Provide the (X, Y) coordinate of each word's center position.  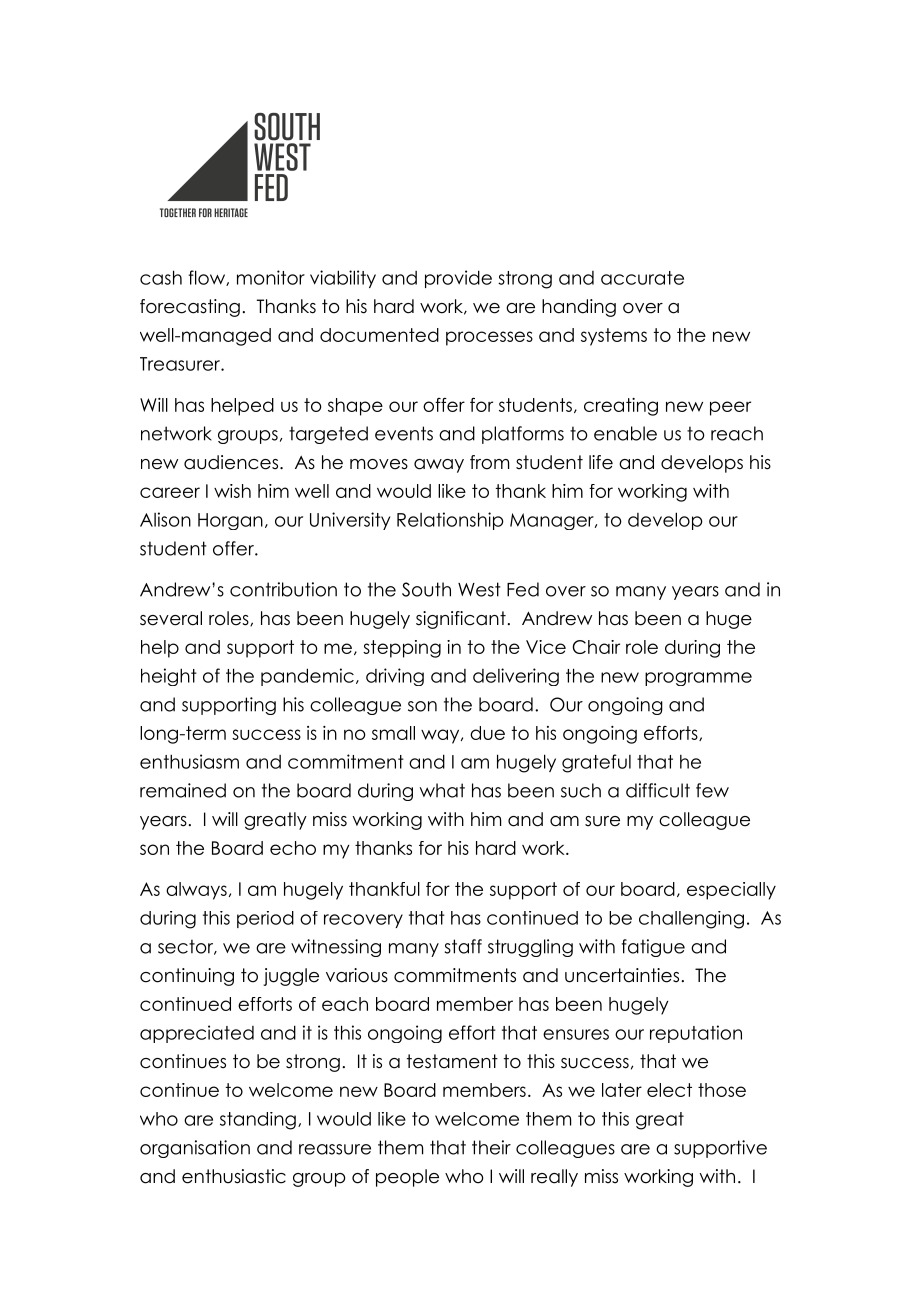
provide (458, 279)
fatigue (653, 948)
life (601, 462)
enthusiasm (189, 761)
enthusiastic (234, 1176)
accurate (642, 278)
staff (463, 946)
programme (698, 679)
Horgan (230, 521)
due (487, 733)
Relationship (450, 521)
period (265, 919)
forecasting (190, 308)
